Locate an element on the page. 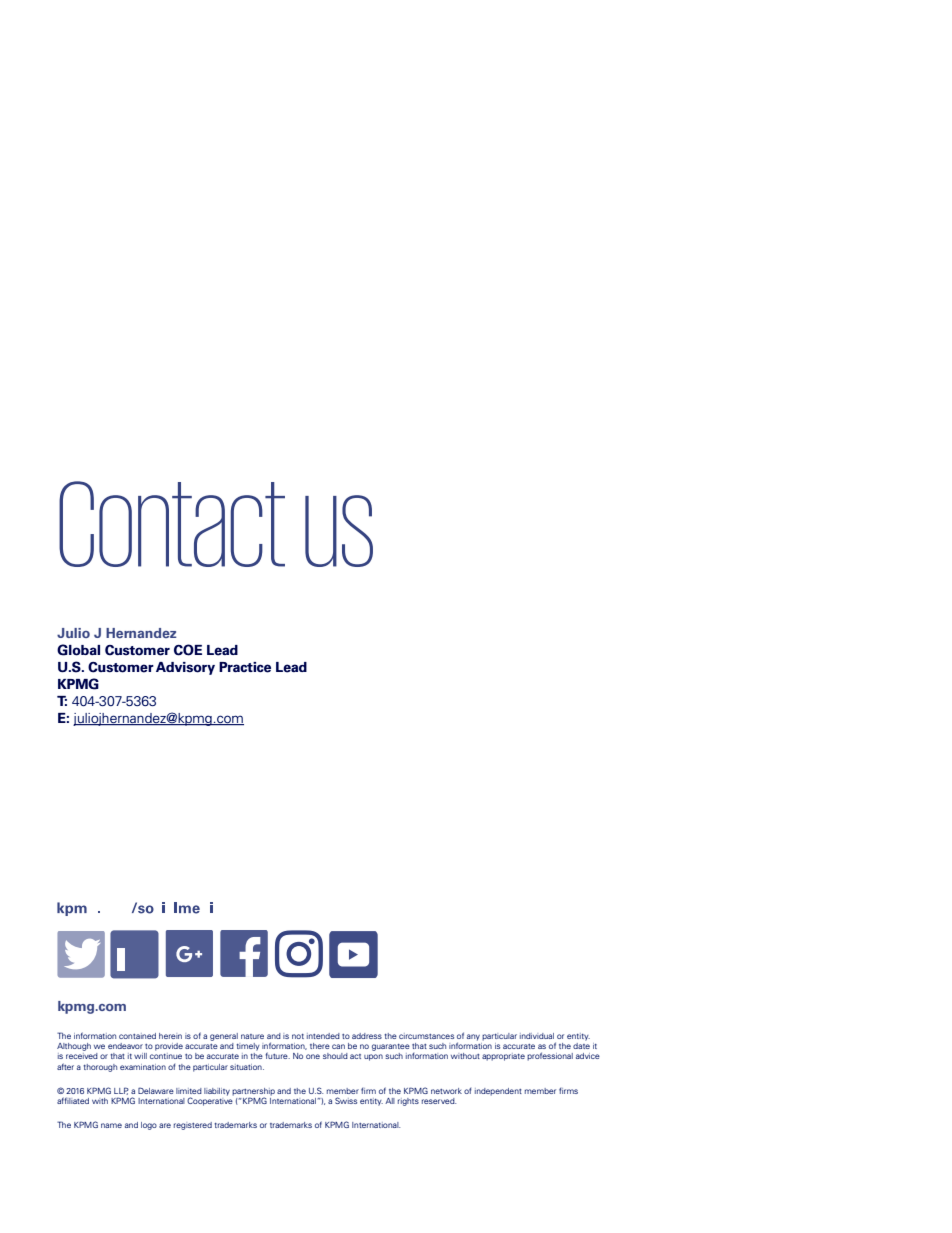 The width and height of the page is (952, 1233). individual is located at coordinates (537, 1036).
